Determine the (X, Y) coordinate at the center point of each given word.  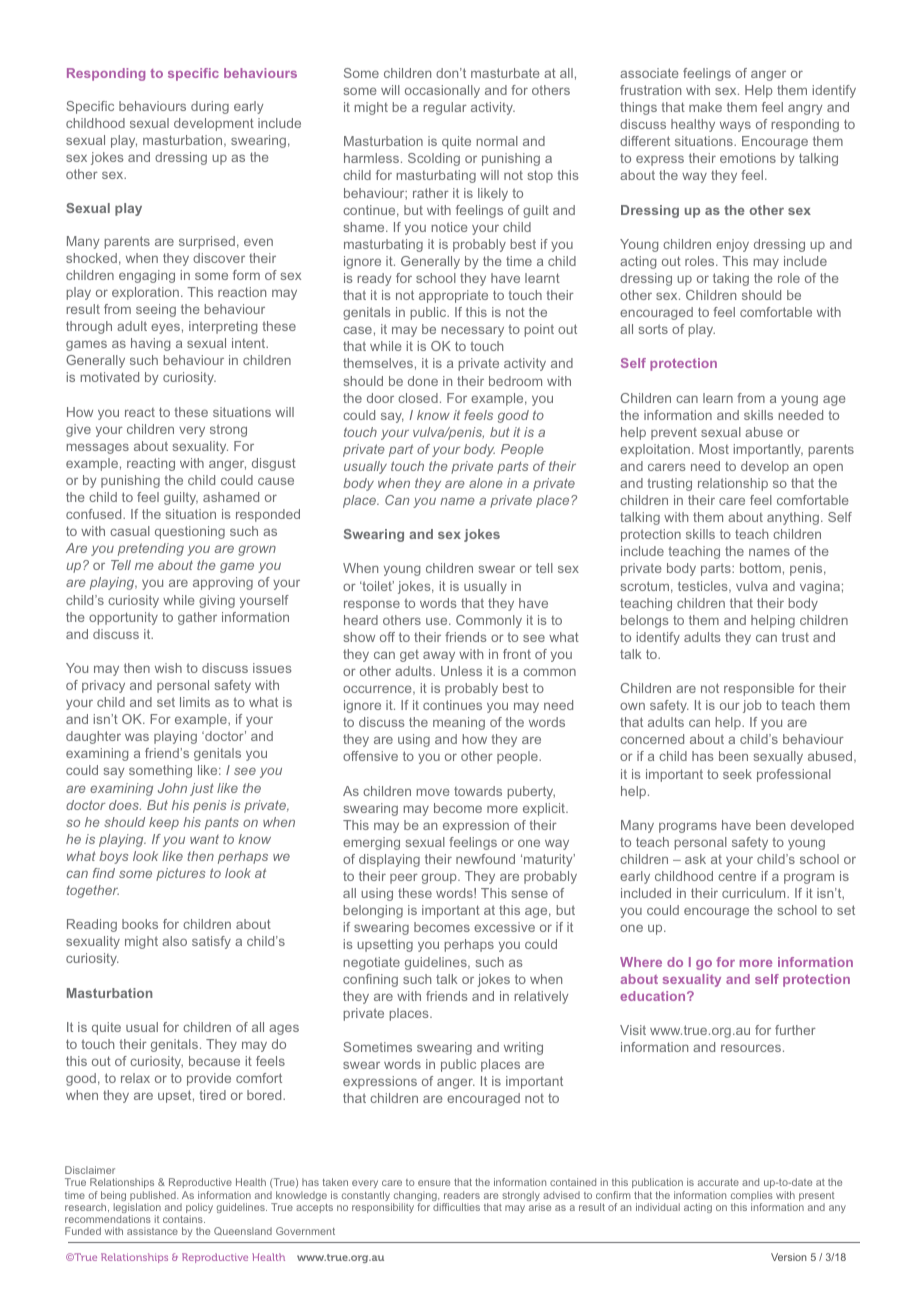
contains (184, 1219)
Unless (461, 671)
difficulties (456, 1207)
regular (445, 108)
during (210, 107)
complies (752, 1197)
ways (735, 126)
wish (168, 668)
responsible (759, 689)
